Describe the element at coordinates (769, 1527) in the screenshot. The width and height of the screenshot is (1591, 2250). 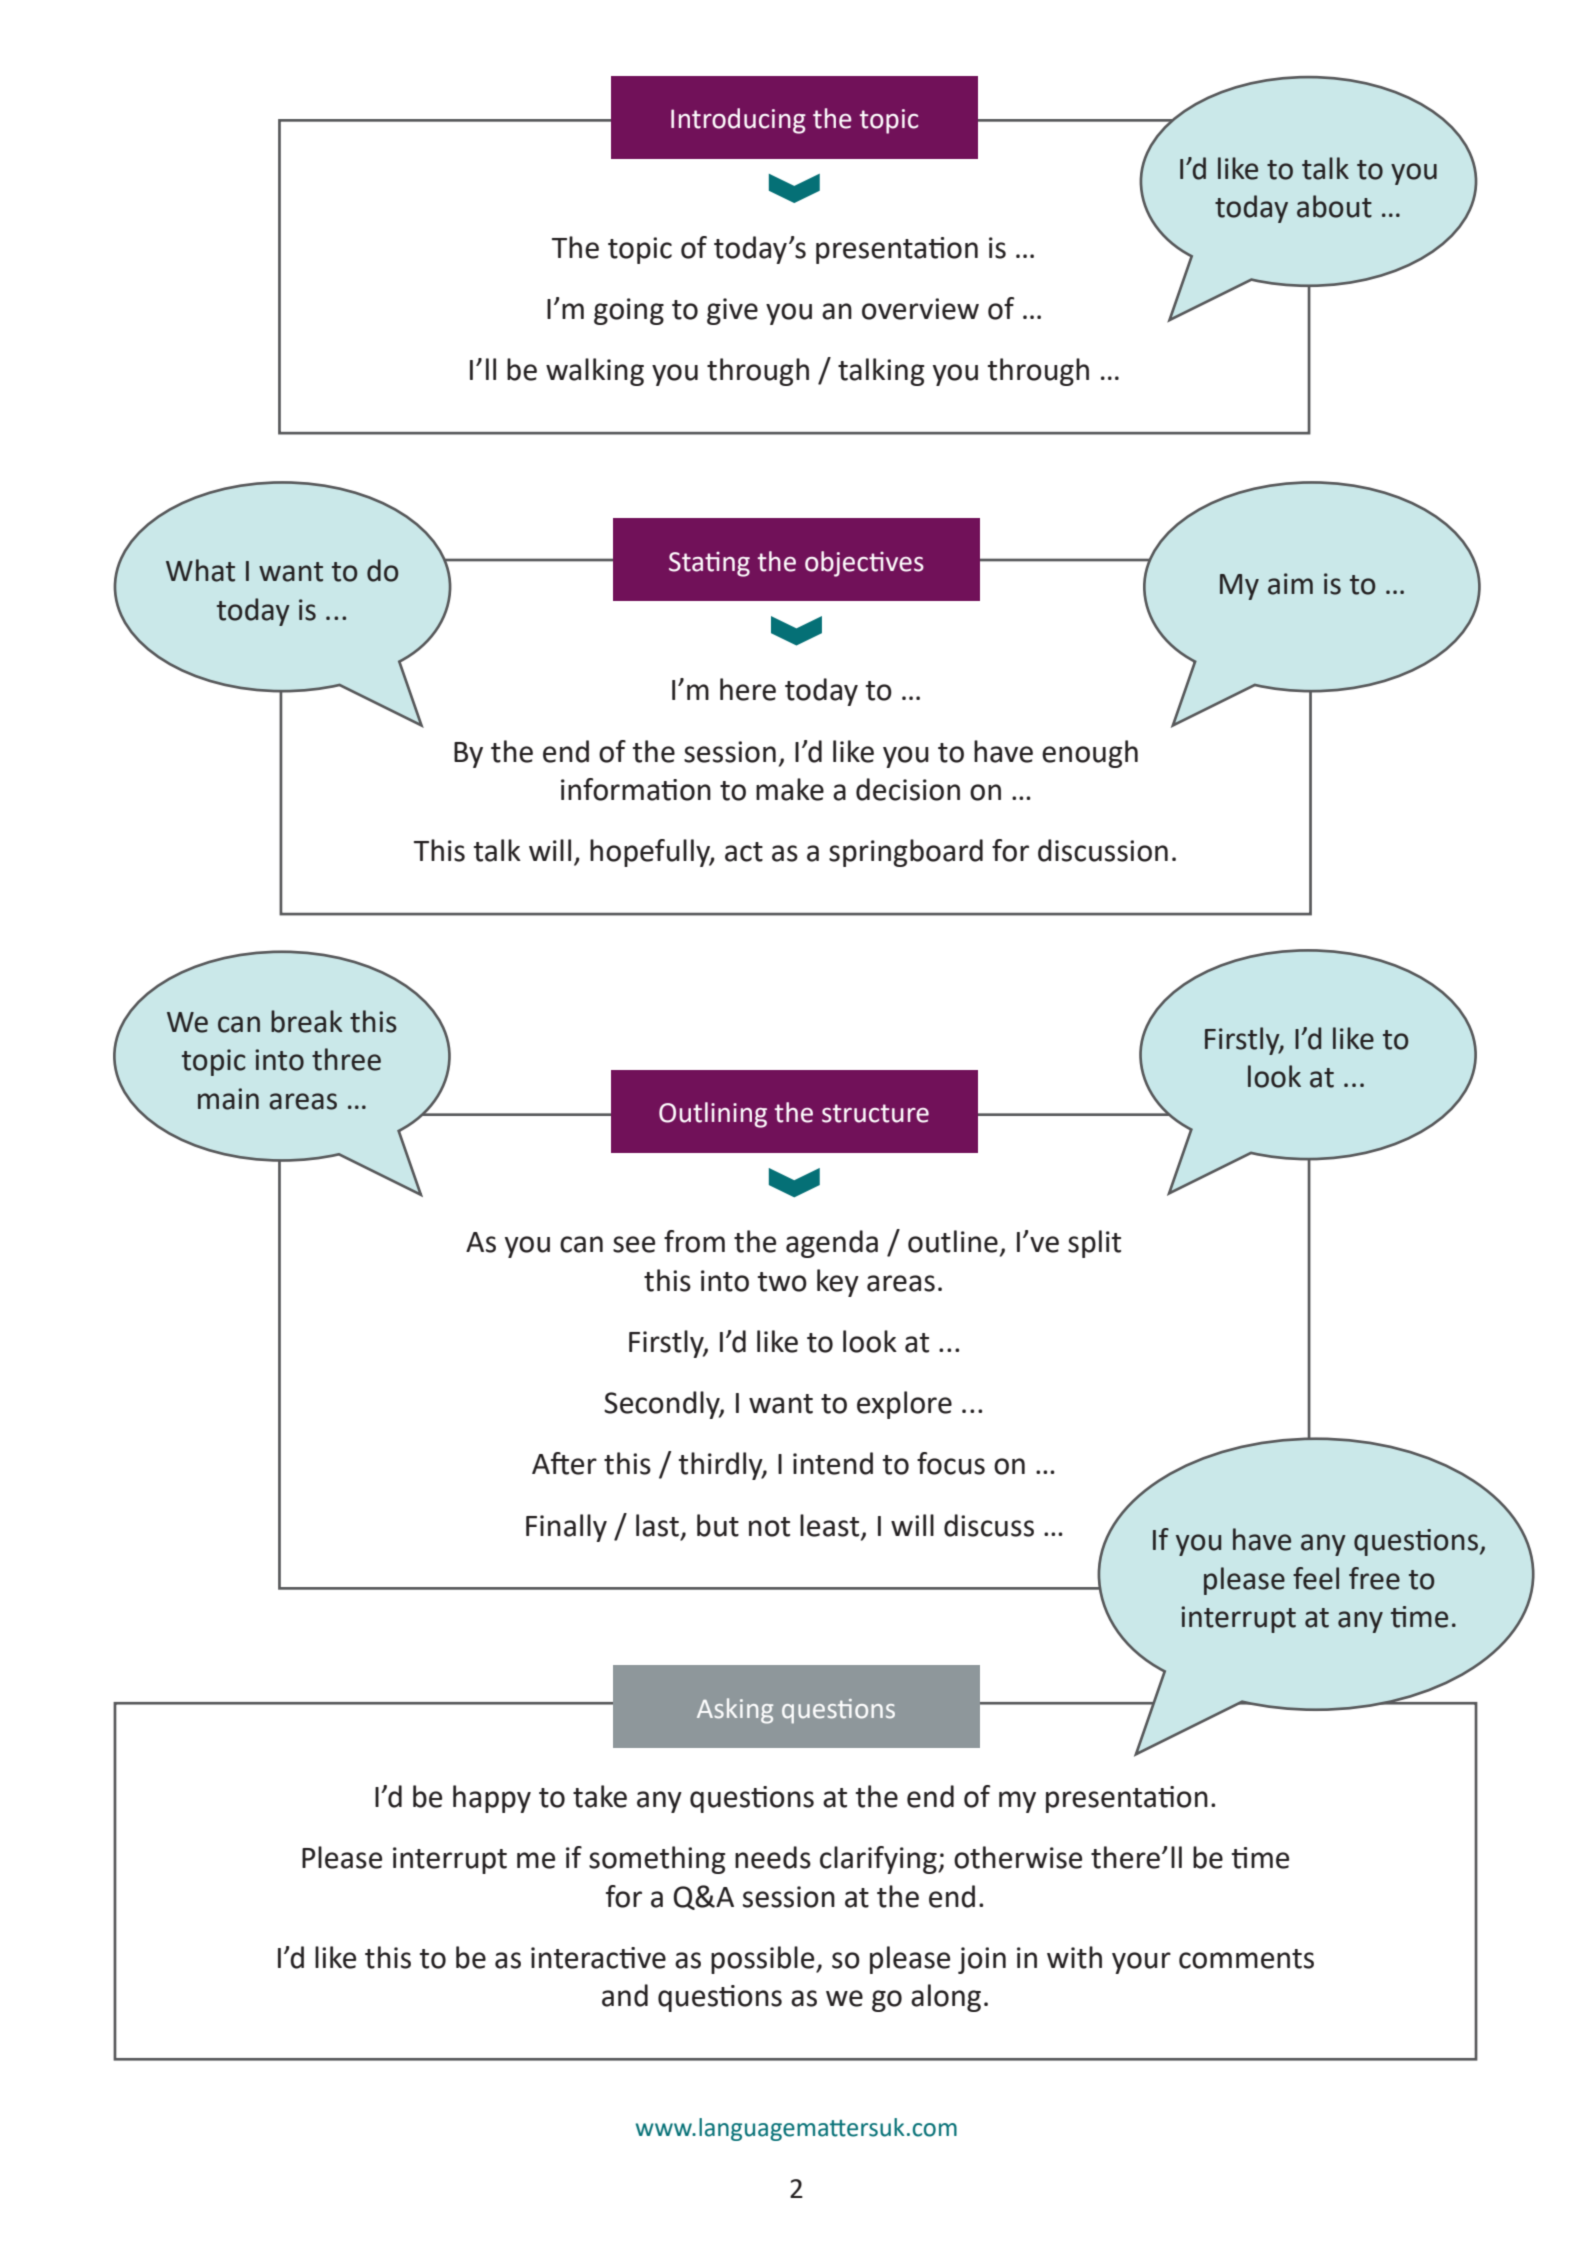
I see `not` at that location.
